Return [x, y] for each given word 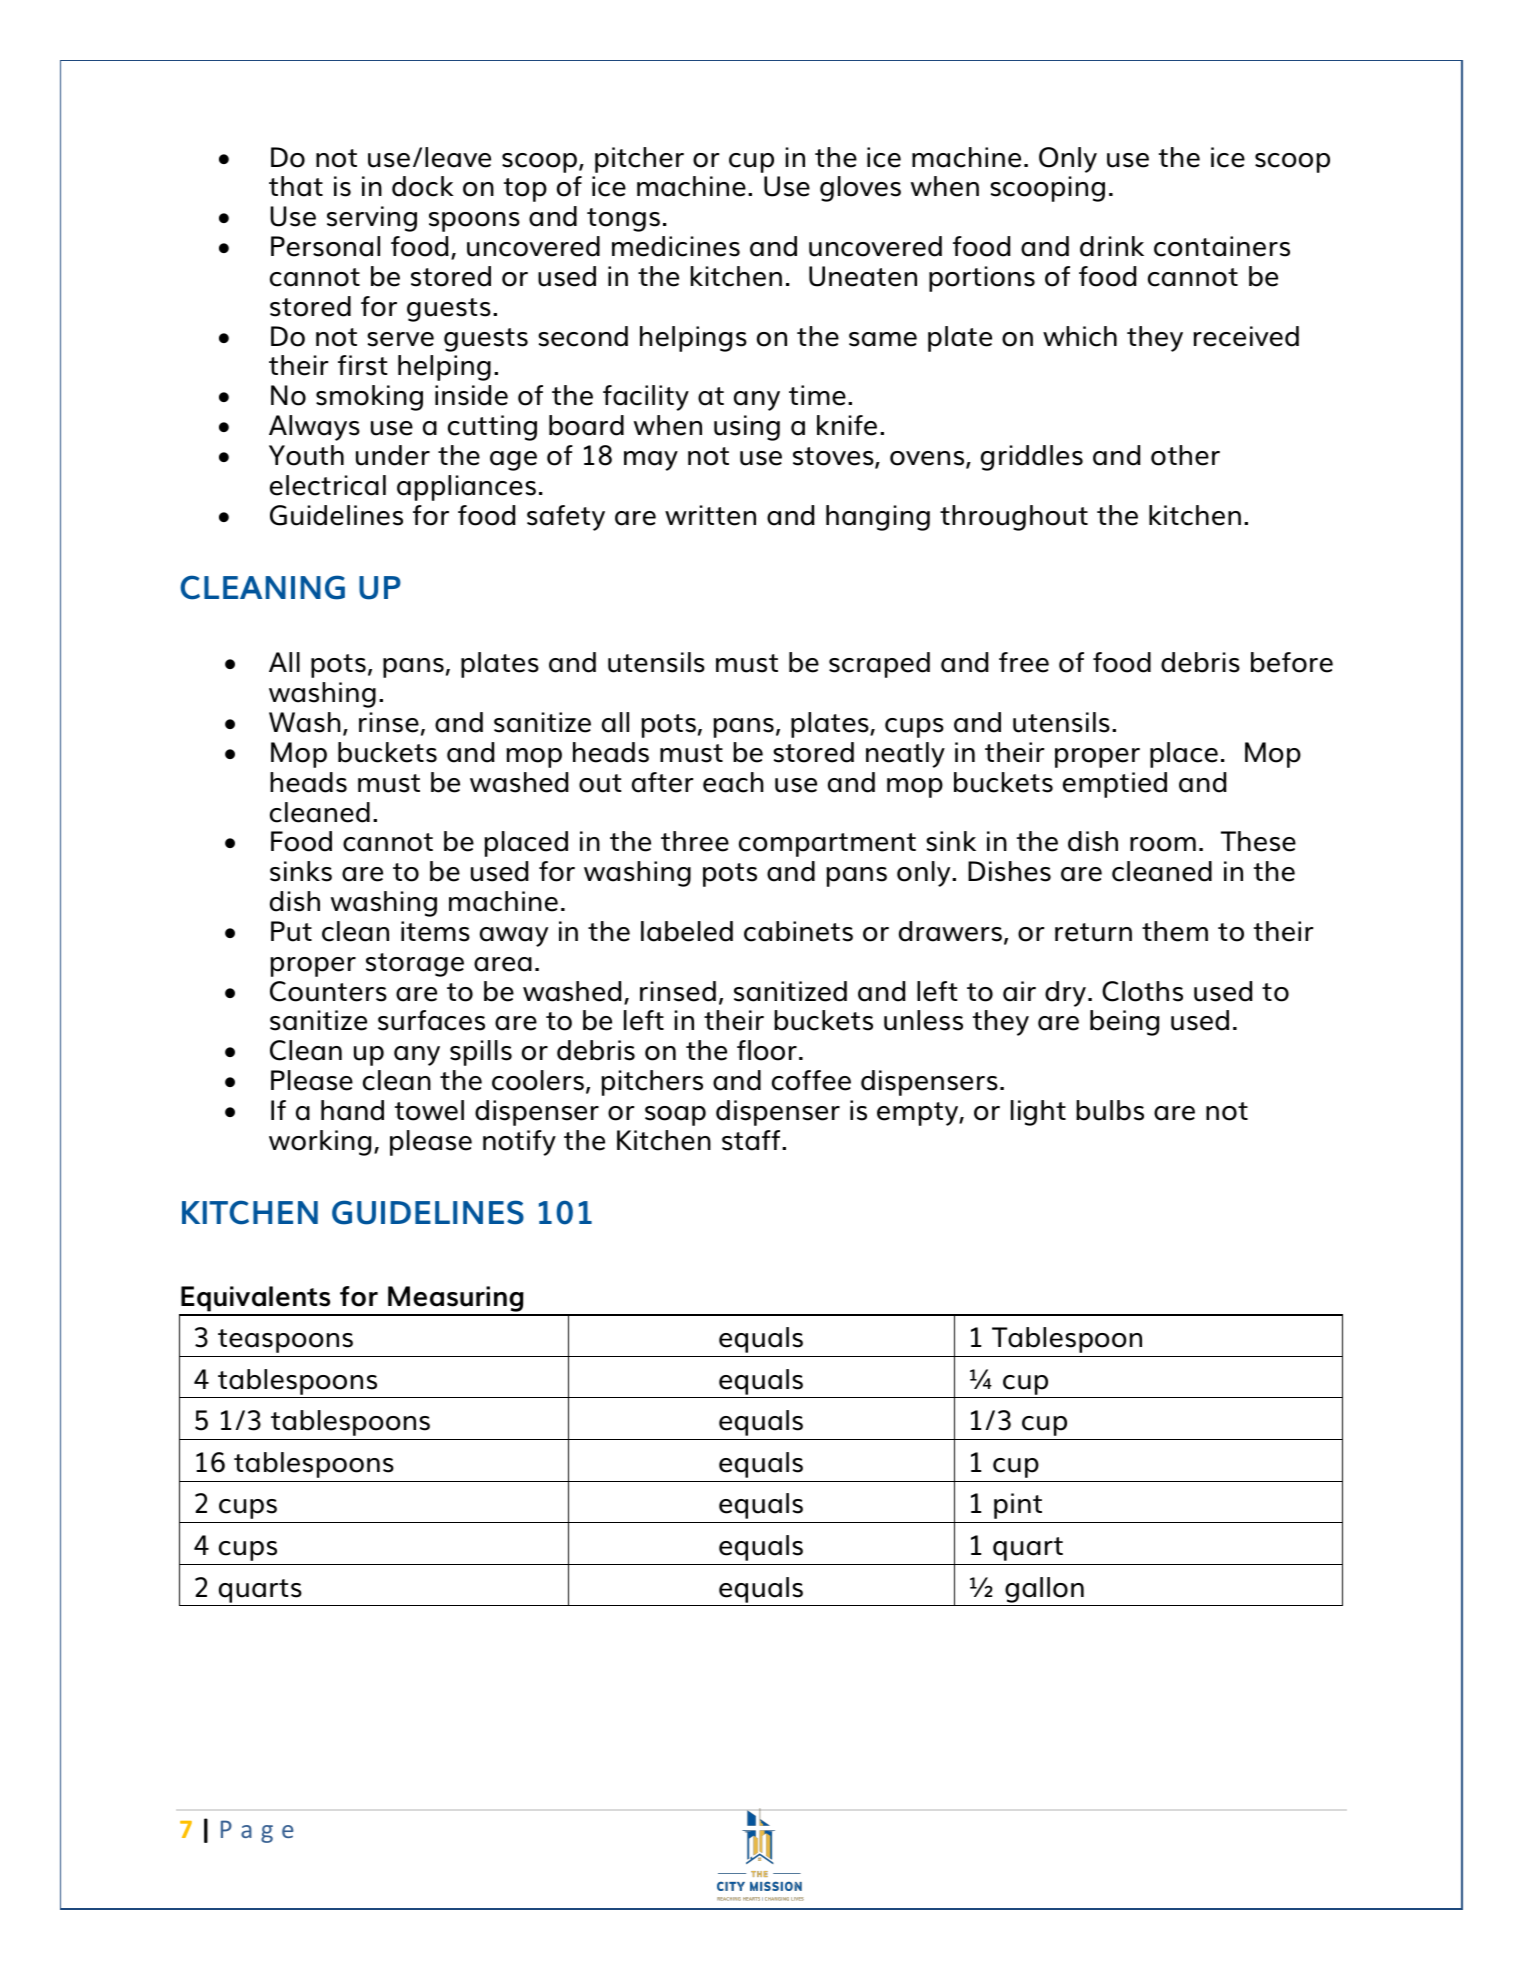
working [320, 1143]
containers [1222, 246]
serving [372, 219]
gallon [1044, 1590]
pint [1018, 1506]
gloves [860, 189]
